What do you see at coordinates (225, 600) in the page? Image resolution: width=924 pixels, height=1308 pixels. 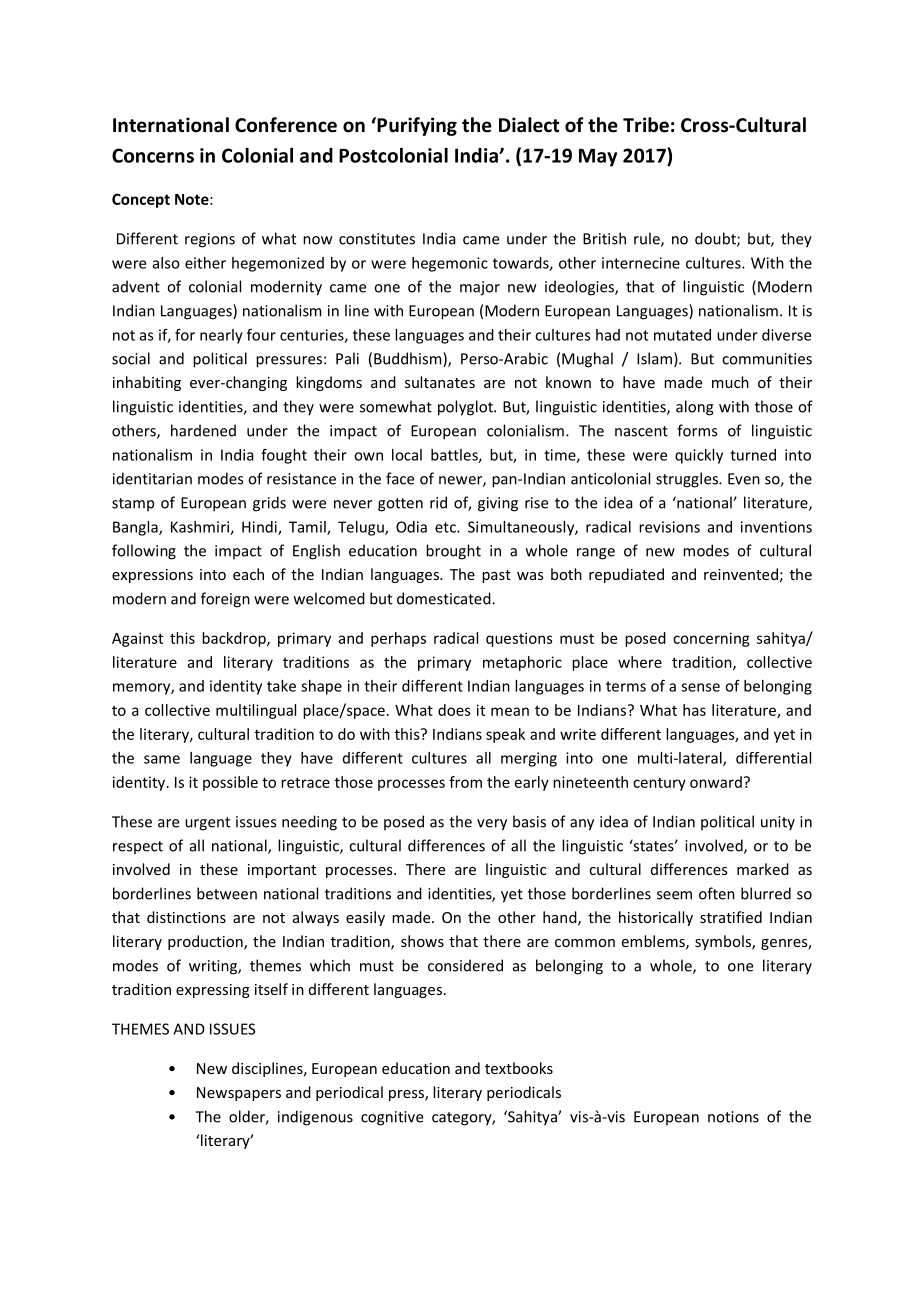 I see `foreign` at bounding box center [225, 600].
